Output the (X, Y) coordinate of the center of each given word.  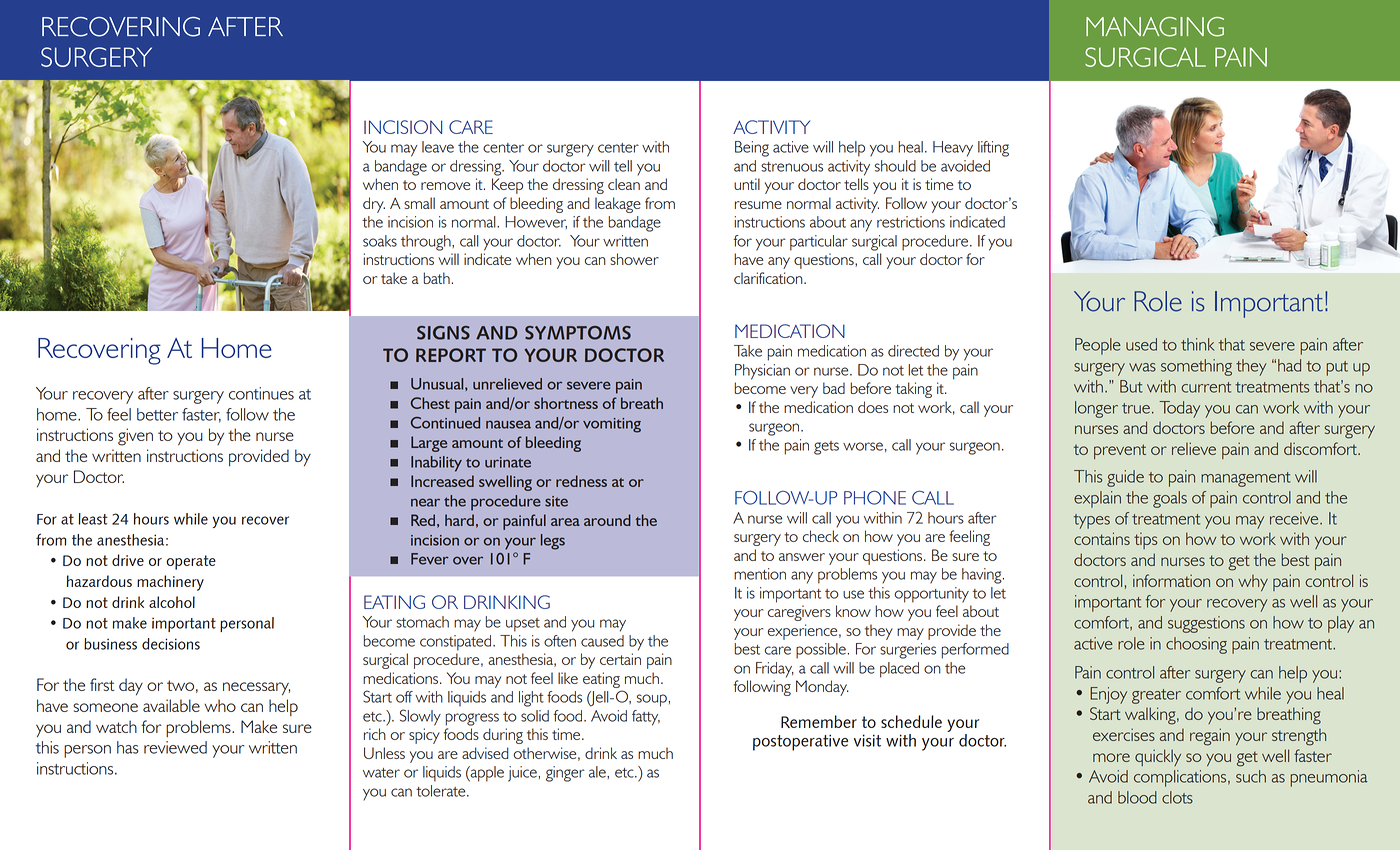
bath (436, 278)
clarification (769, 278)
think (1198, 344)
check (821, 536)
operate (191, 562)
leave (438, 147)
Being (752, 149)
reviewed (175, 747)
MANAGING (1155, 27)
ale (598, 772)
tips (1145, 541)
